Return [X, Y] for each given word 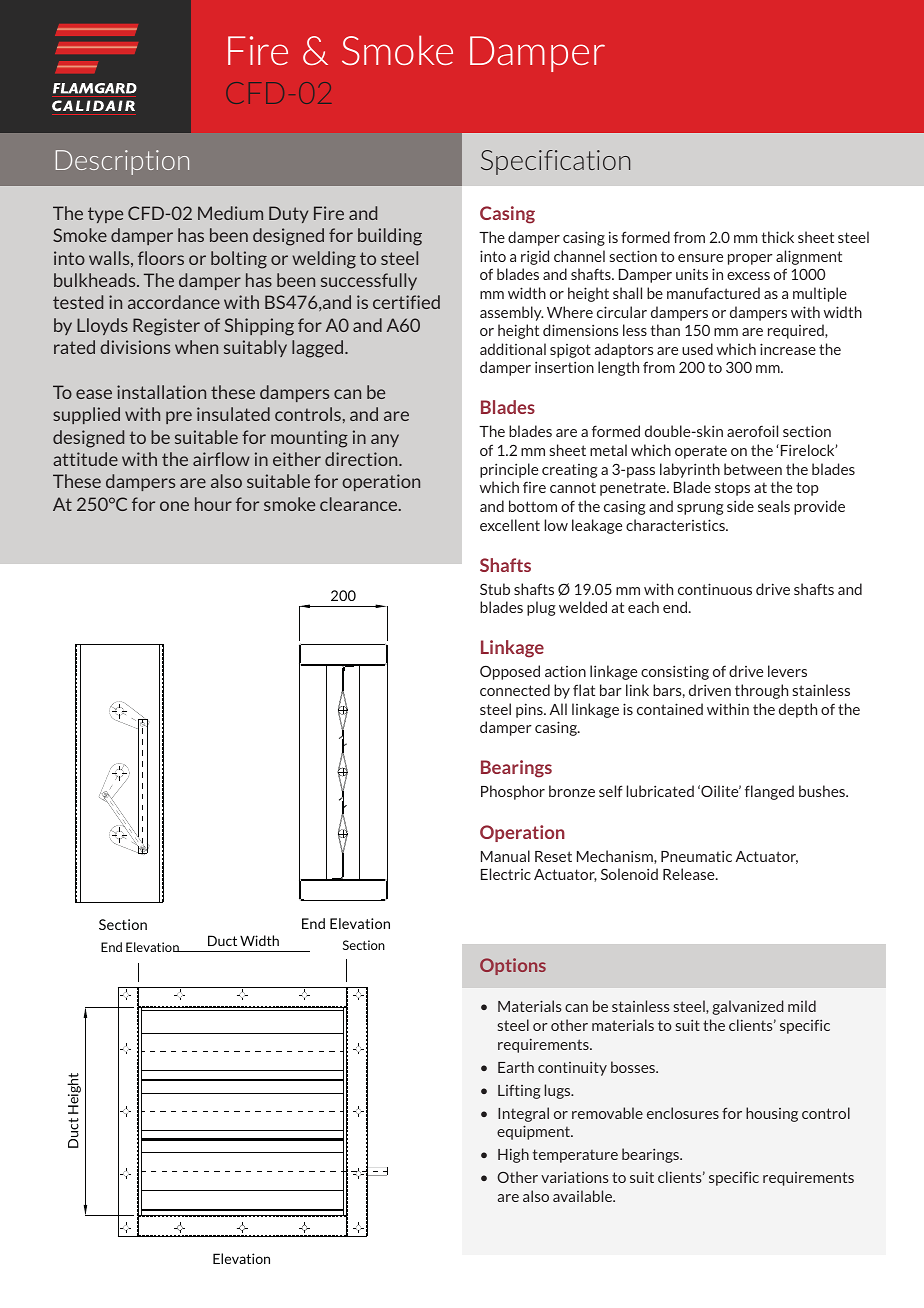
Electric [506, 874]
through [761, 691]
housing [772, 1114]
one [174, 506]
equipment [535, 1132]
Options [513, 966]
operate [701, 452]
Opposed [510, 672]
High [513, 1155]
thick [777, 237]
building [390, 237]
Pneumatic [696, 856]
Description [122, 162]
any [385, 440]
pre [179, 417]
